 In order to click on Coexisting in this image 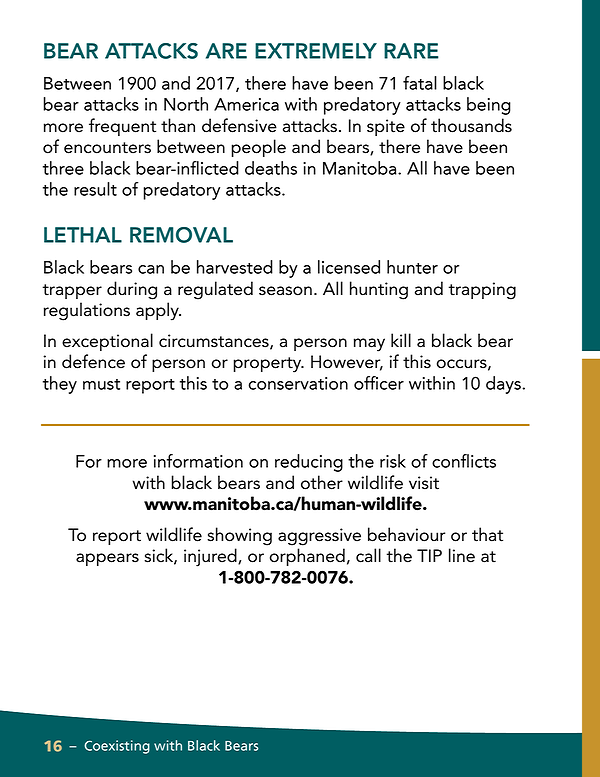, I will do `click(117, 747)`.
